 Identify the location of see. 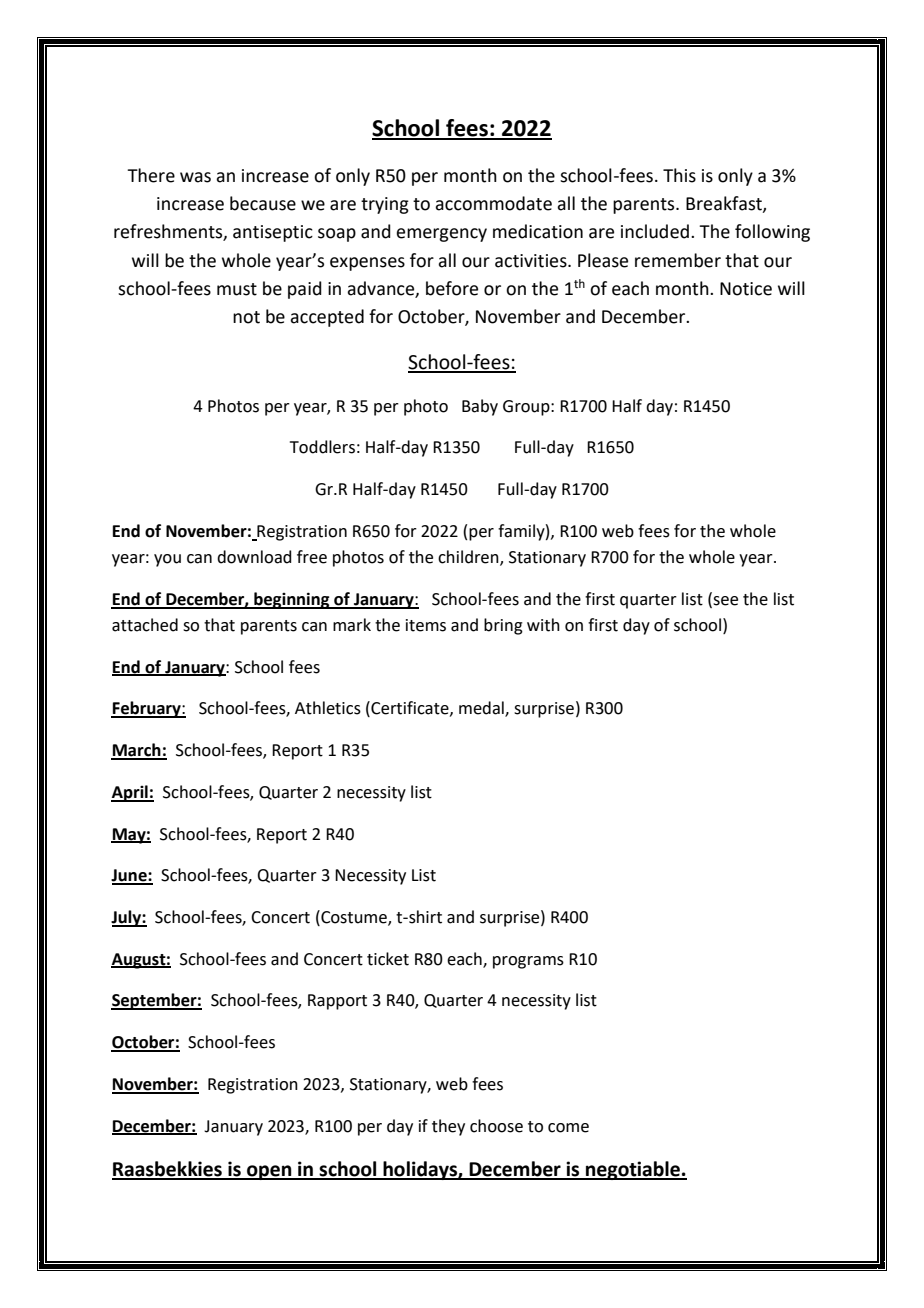
(724, 601).
